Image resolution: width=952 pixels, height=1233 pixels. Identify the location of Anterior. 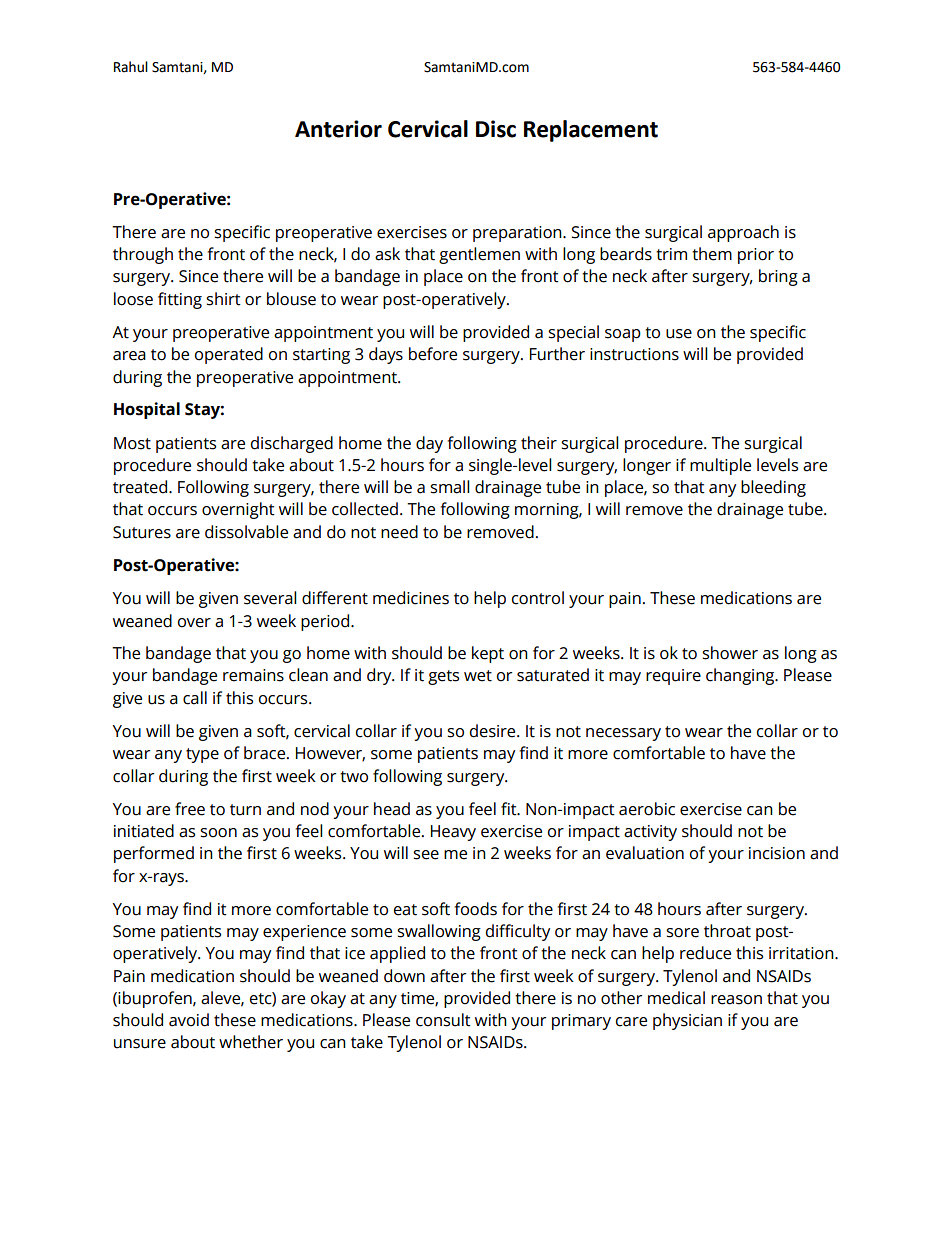
(338, 129).
